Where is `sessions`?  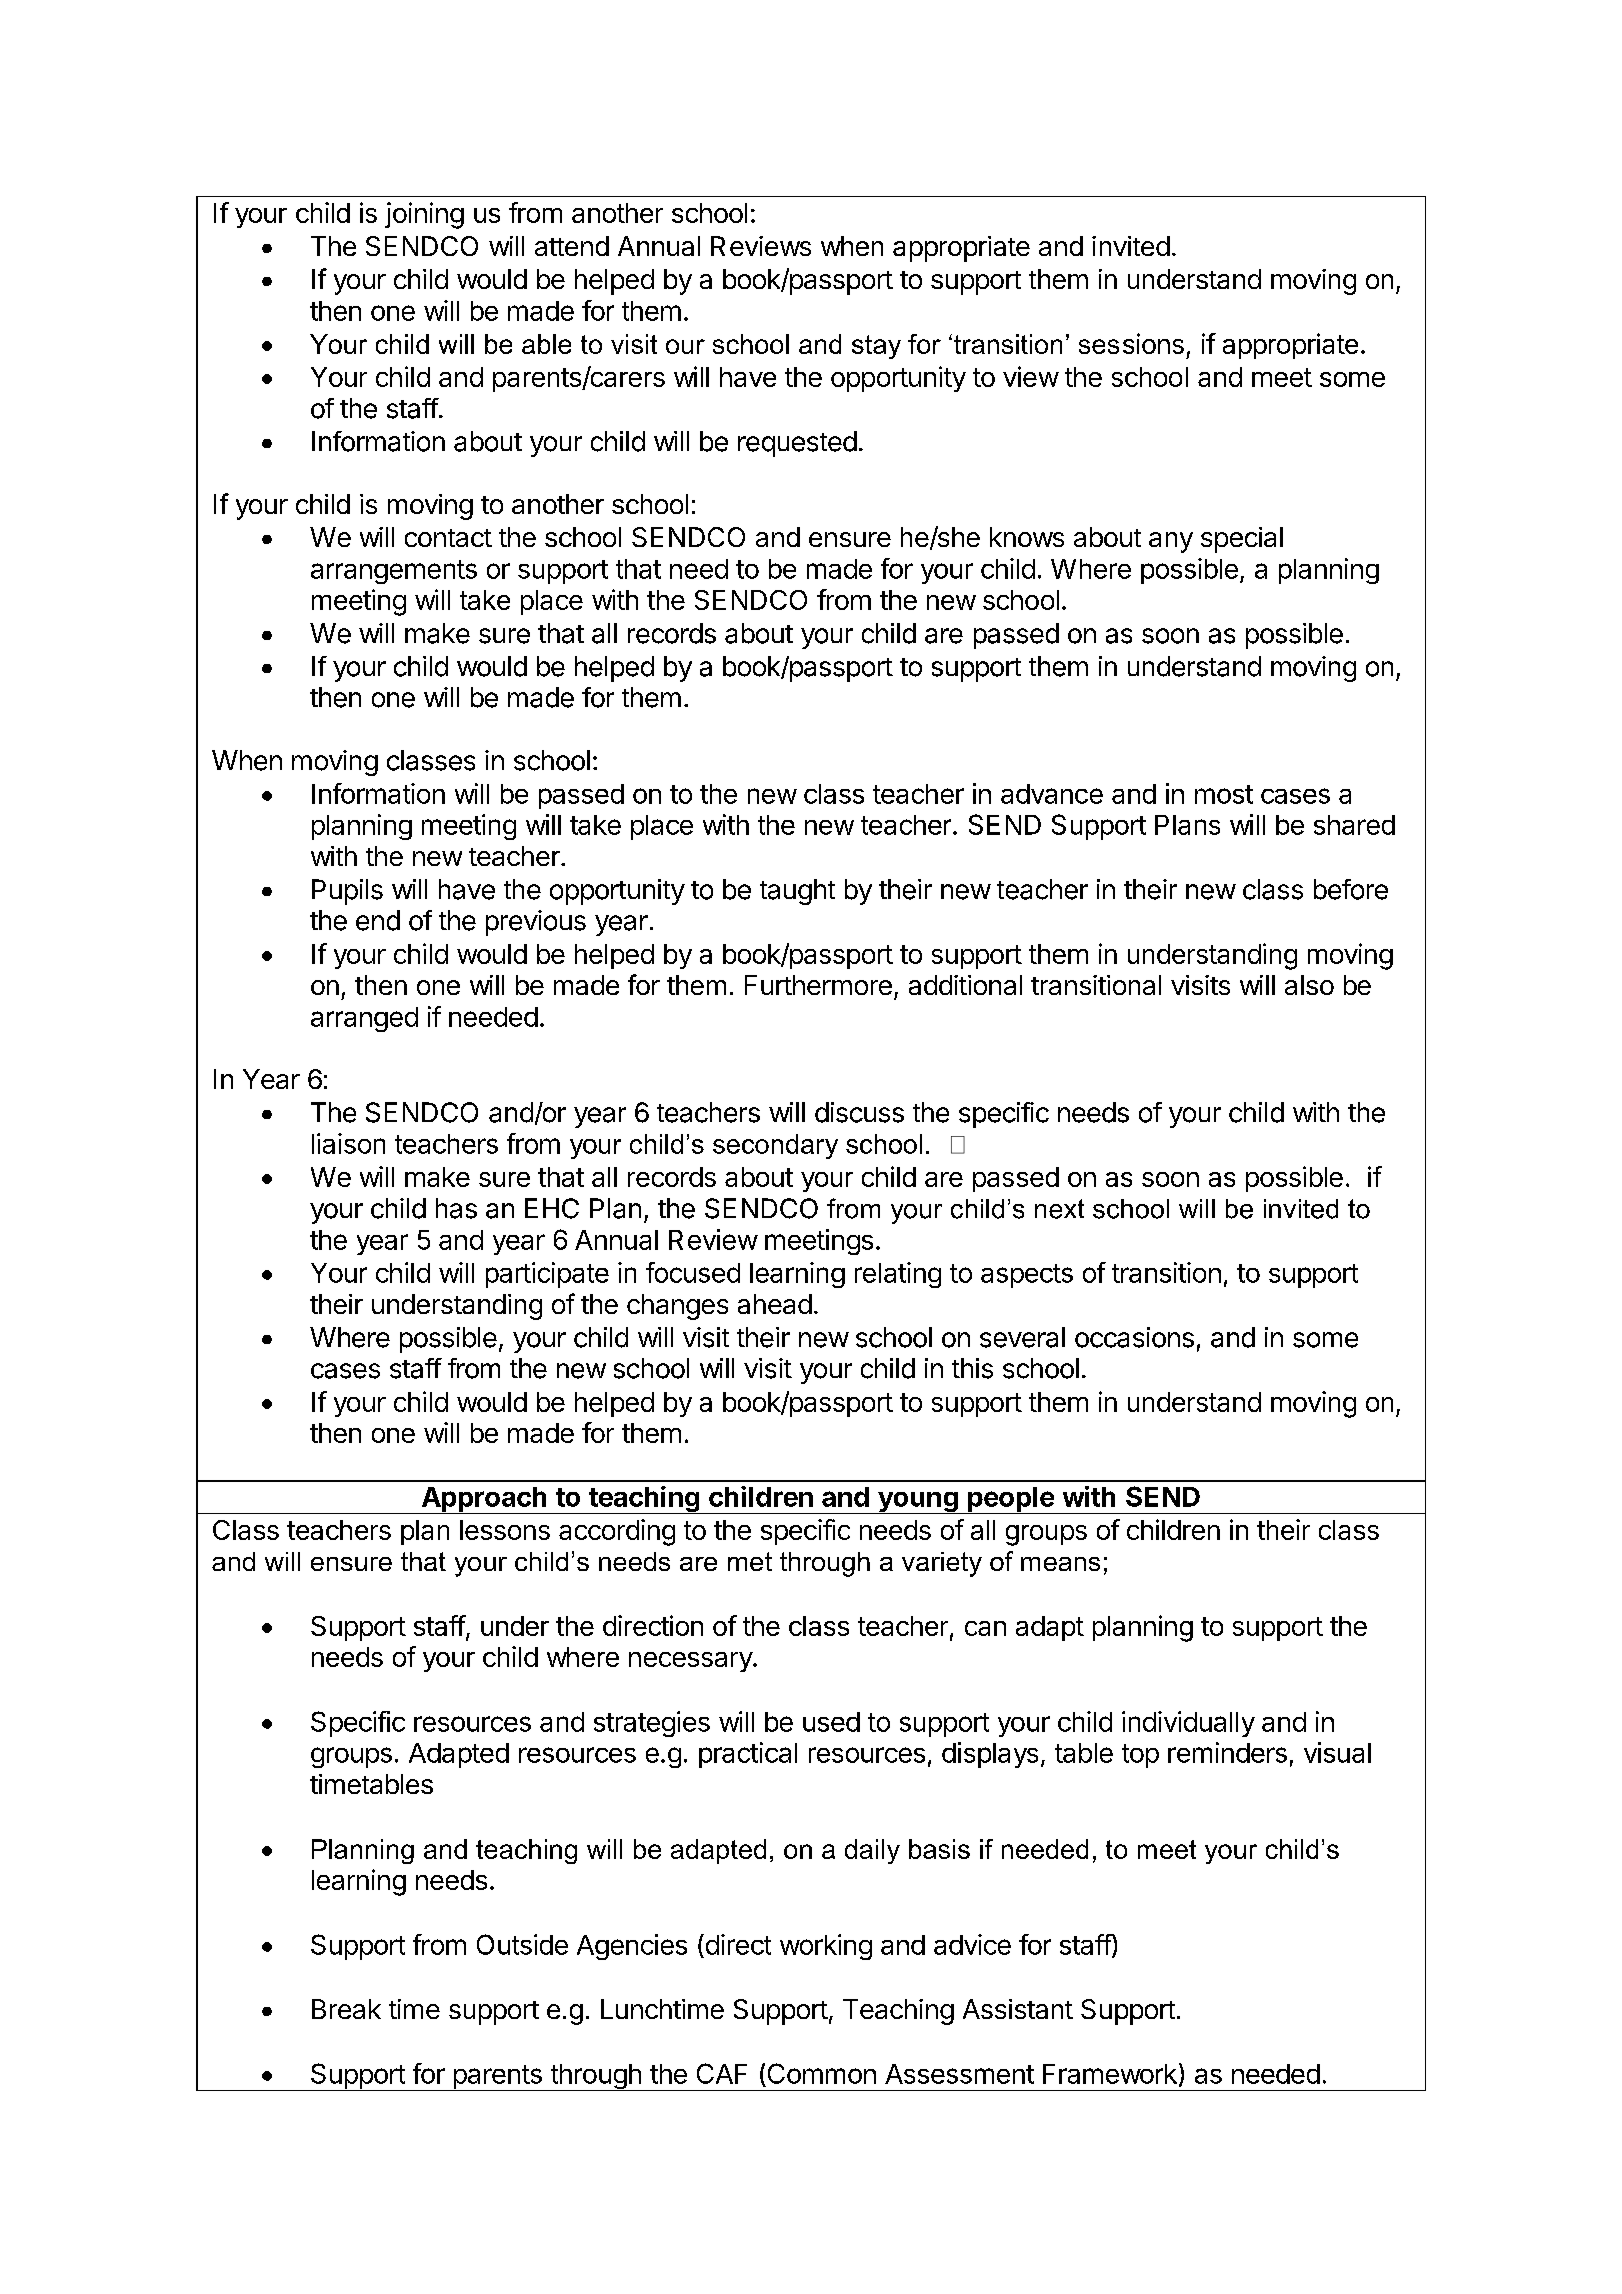
sessions is located at coordinates (1131, 343).
